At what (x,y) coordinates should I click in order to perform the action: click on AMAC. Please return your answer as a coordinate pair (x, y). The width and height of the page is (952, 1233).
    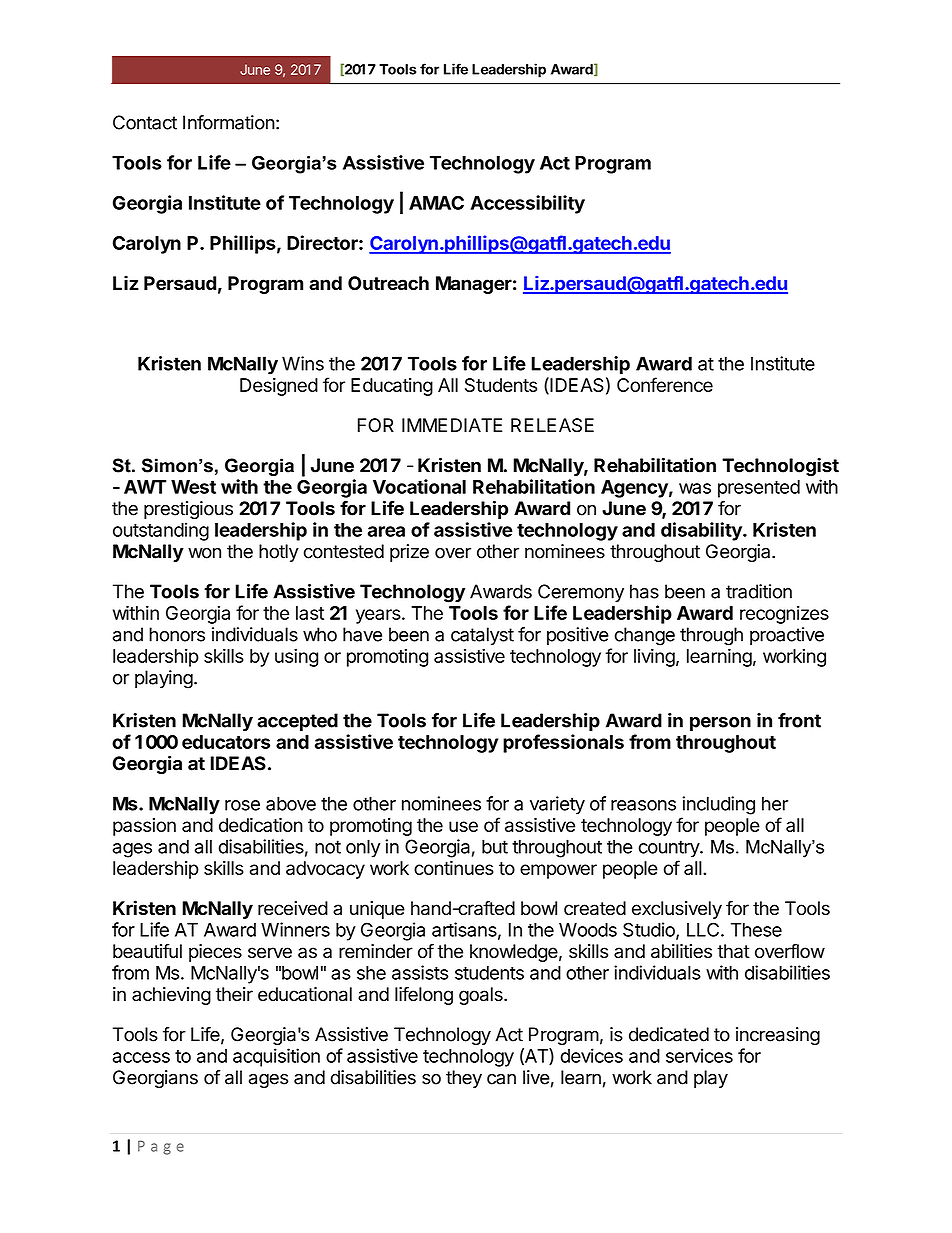
    Looking at the image, I should click on (436, 203).
